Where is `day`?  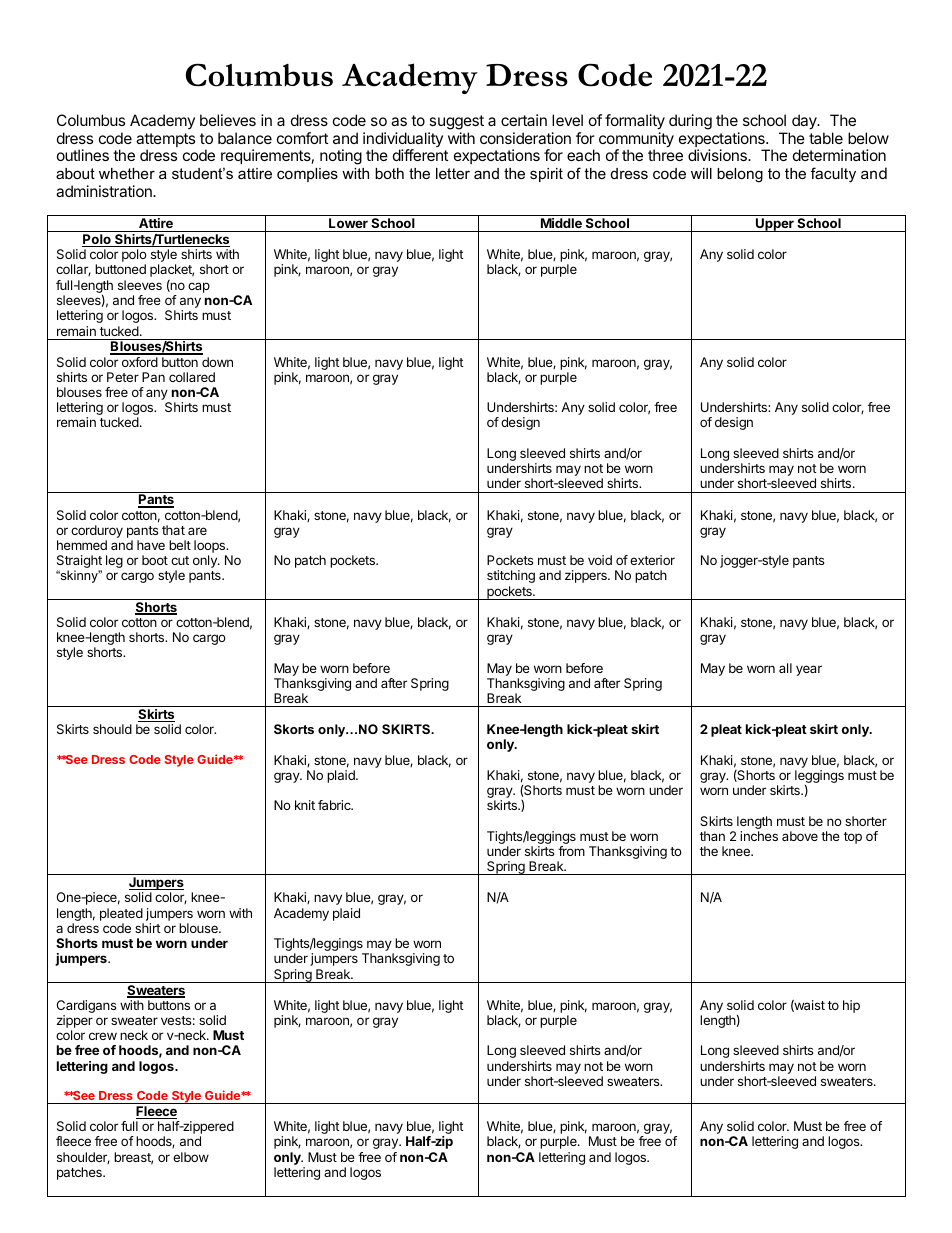 day is located at coordinates (805, 122).
